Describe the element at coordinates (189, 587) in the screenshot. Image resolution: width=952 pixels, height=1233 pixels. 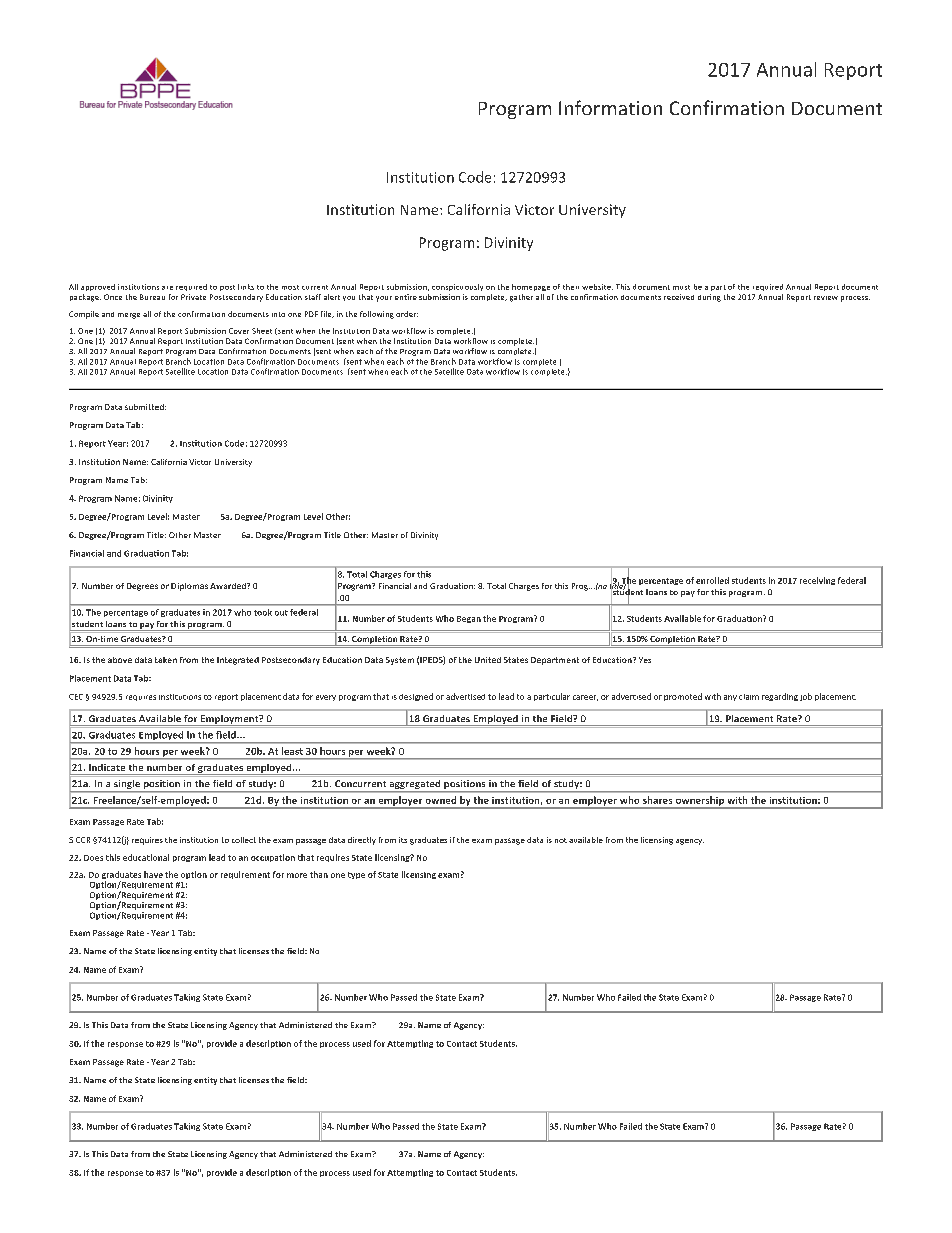
I see `Diplomas` at that location.
